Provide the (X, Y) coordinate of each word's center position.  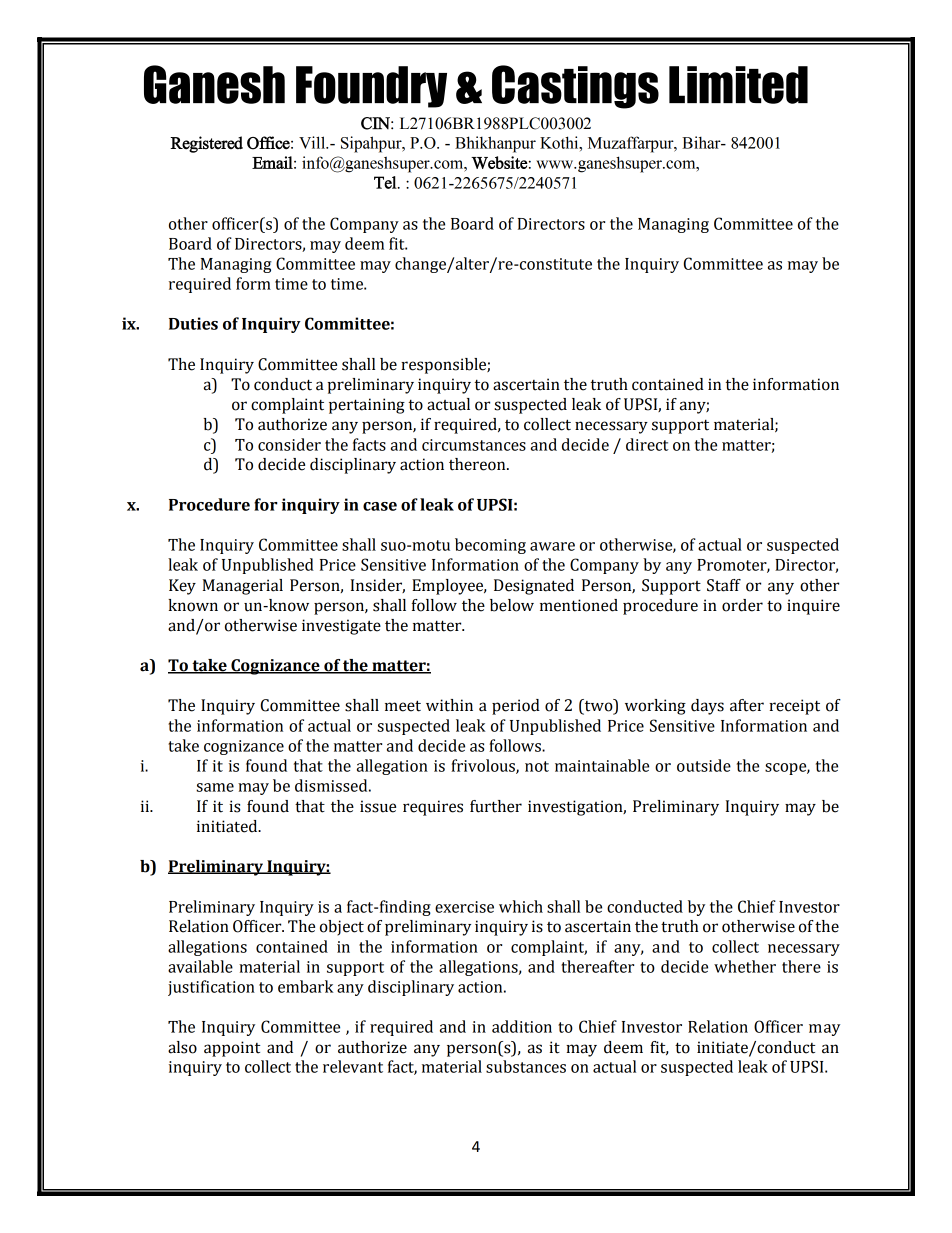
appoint (232, 1049)
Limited (738, 85)
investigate (341, 627)
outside (704, 765)
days (707, 707)
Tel (386, 182)
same (215, 787)
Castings (575, 87)
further (496, 806)
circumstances (474, 445)
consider (289, 444)
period (516, 707)
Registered (206, 144)
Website (499, 162)
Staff (724, 585)
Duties (193, 323)
